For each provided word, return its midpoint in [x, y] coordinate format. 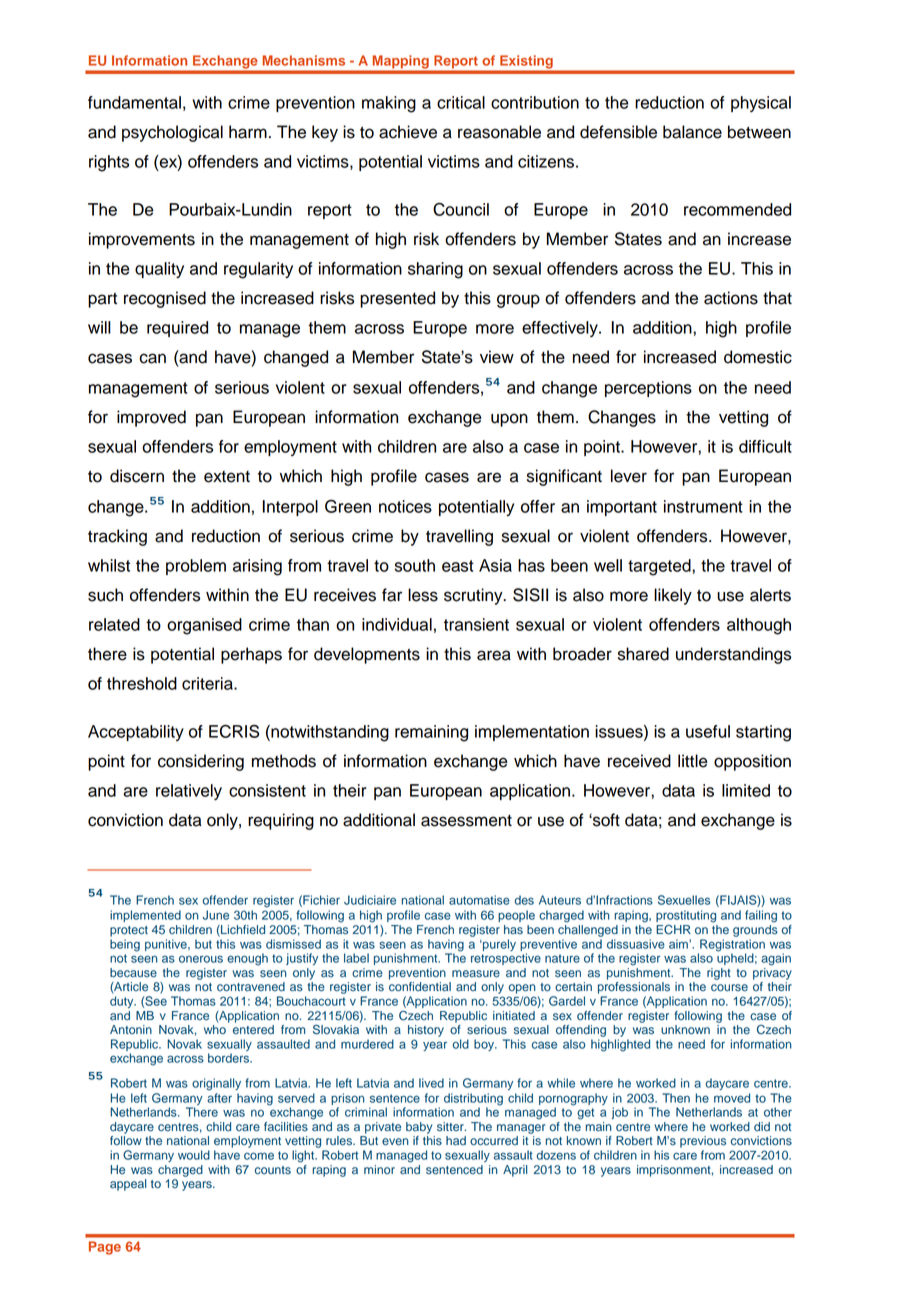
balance [692, 132]
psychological [172, 133]
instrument [703, 506]
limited [746, 790]
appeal [128, 1185]
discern [137, 476]
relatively [189, 792]
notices [405, 506]
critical [461, 102]
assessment [466, 821]
